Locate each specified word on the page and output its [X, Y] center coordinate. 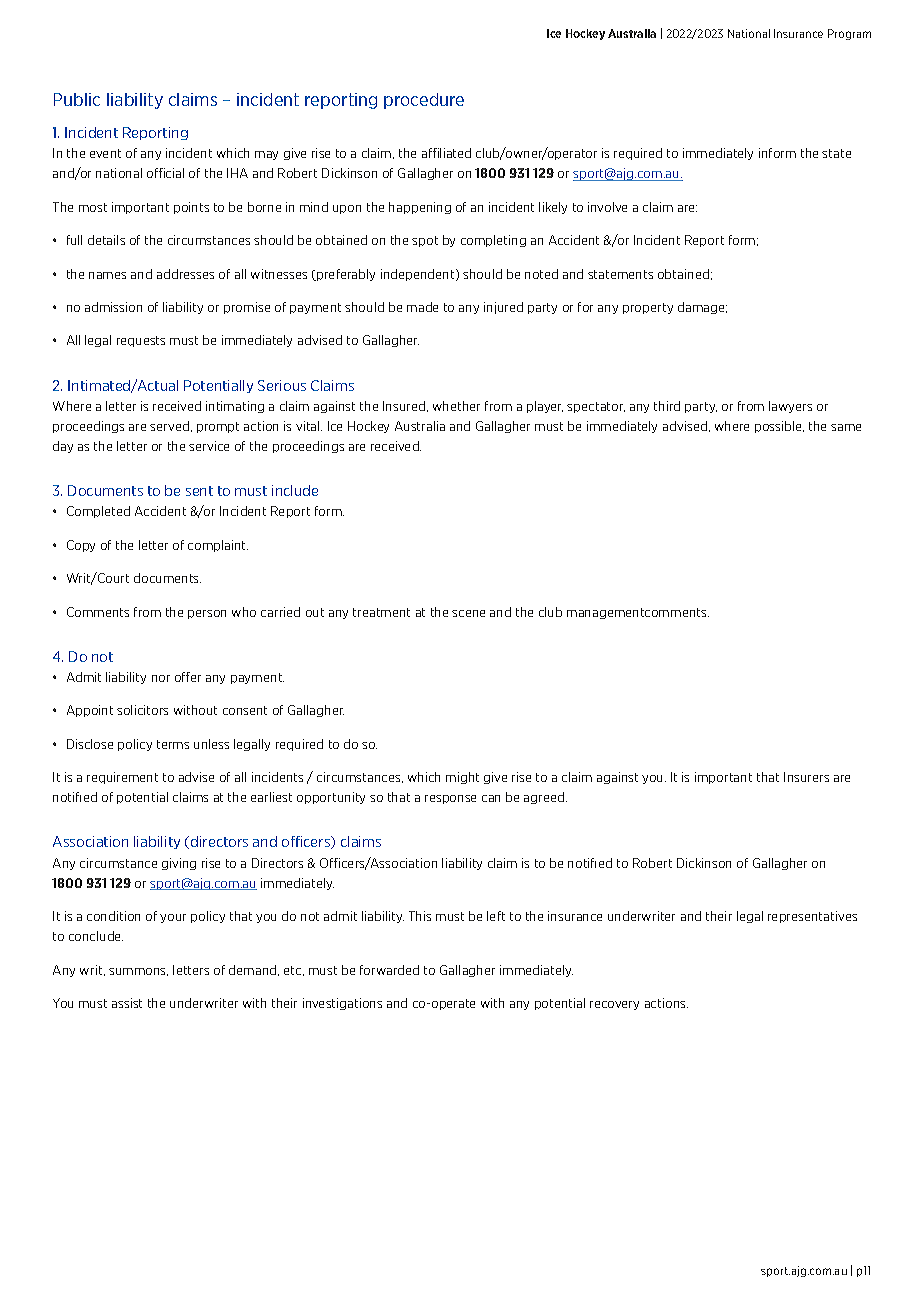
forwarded [389, 970]
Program [849, 34]
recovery [614, 1005]
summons [138, 972]
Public [77, 99]
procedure [424, 101]
